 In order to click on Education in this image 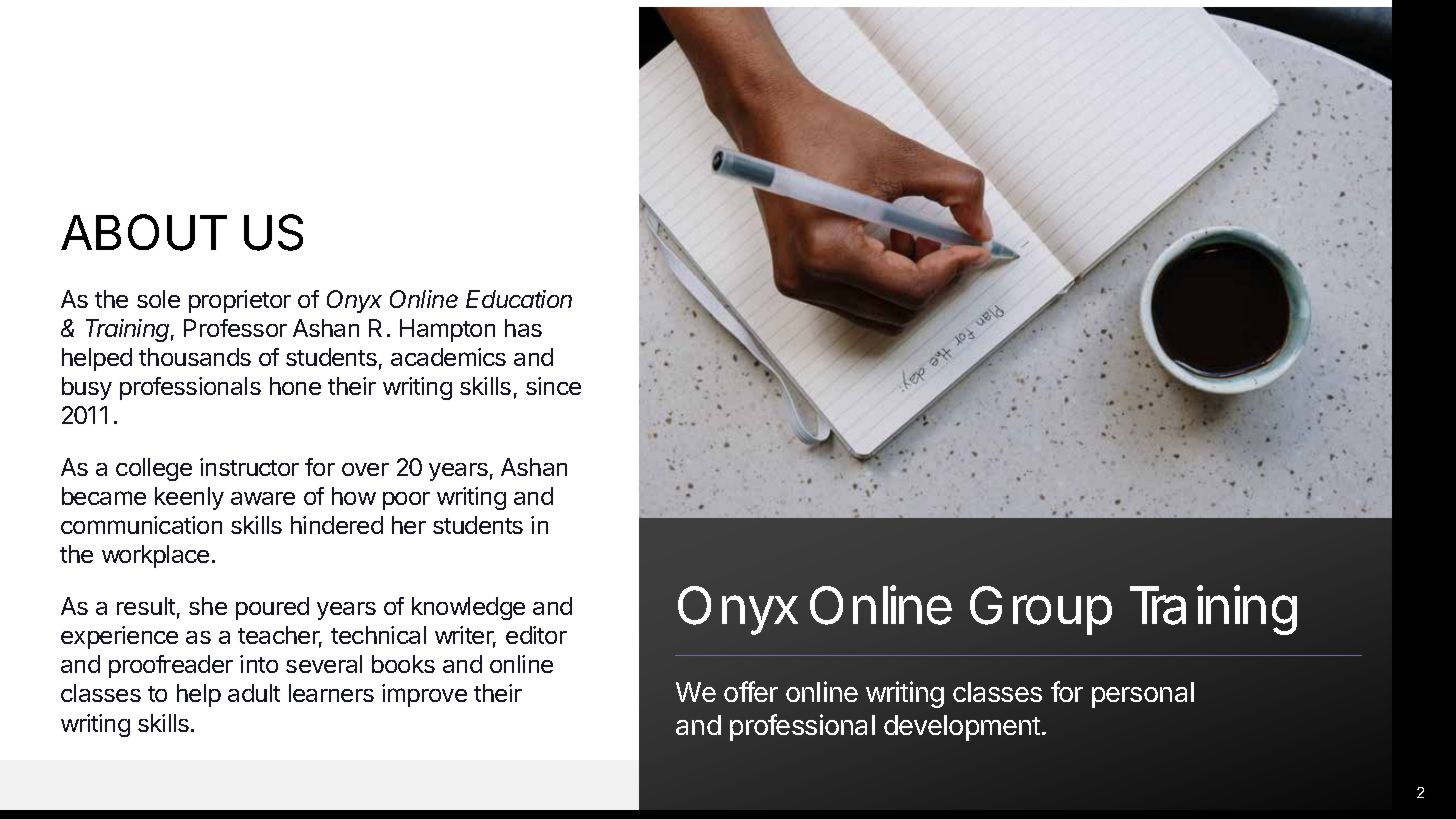, I will do `click(519, 299)`.
